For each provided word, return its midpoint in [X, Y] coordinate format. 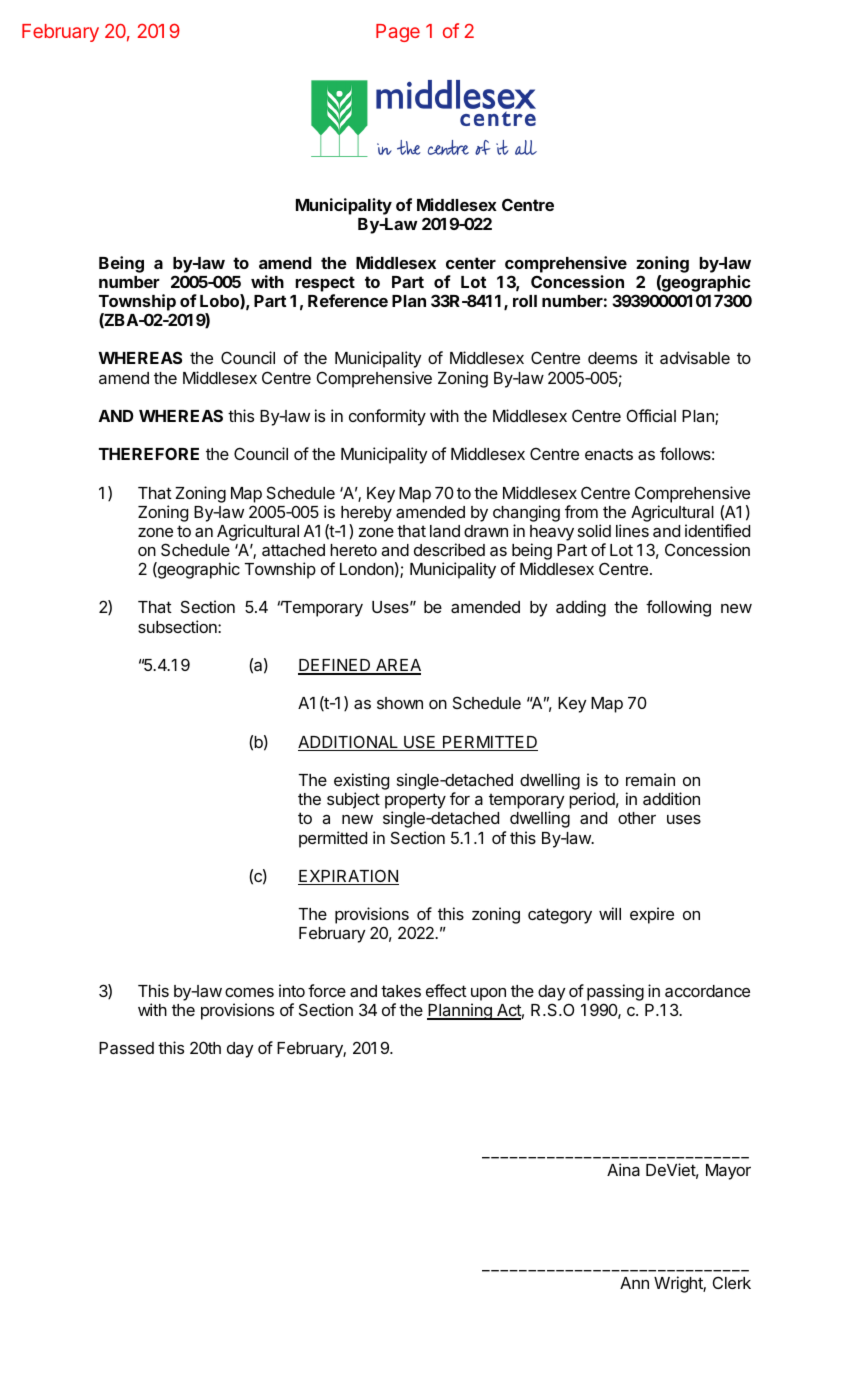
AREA [397, 666]
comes [249, 992]
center [471, 263]
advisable [695, 357]
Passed [126, 1048]
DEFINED [335, 666]
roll [525, 301]
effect [446, 990]
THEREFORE [149, 453]
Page [398, 33]
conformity [387, 417]
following [678, 608]
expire [652, 915]
